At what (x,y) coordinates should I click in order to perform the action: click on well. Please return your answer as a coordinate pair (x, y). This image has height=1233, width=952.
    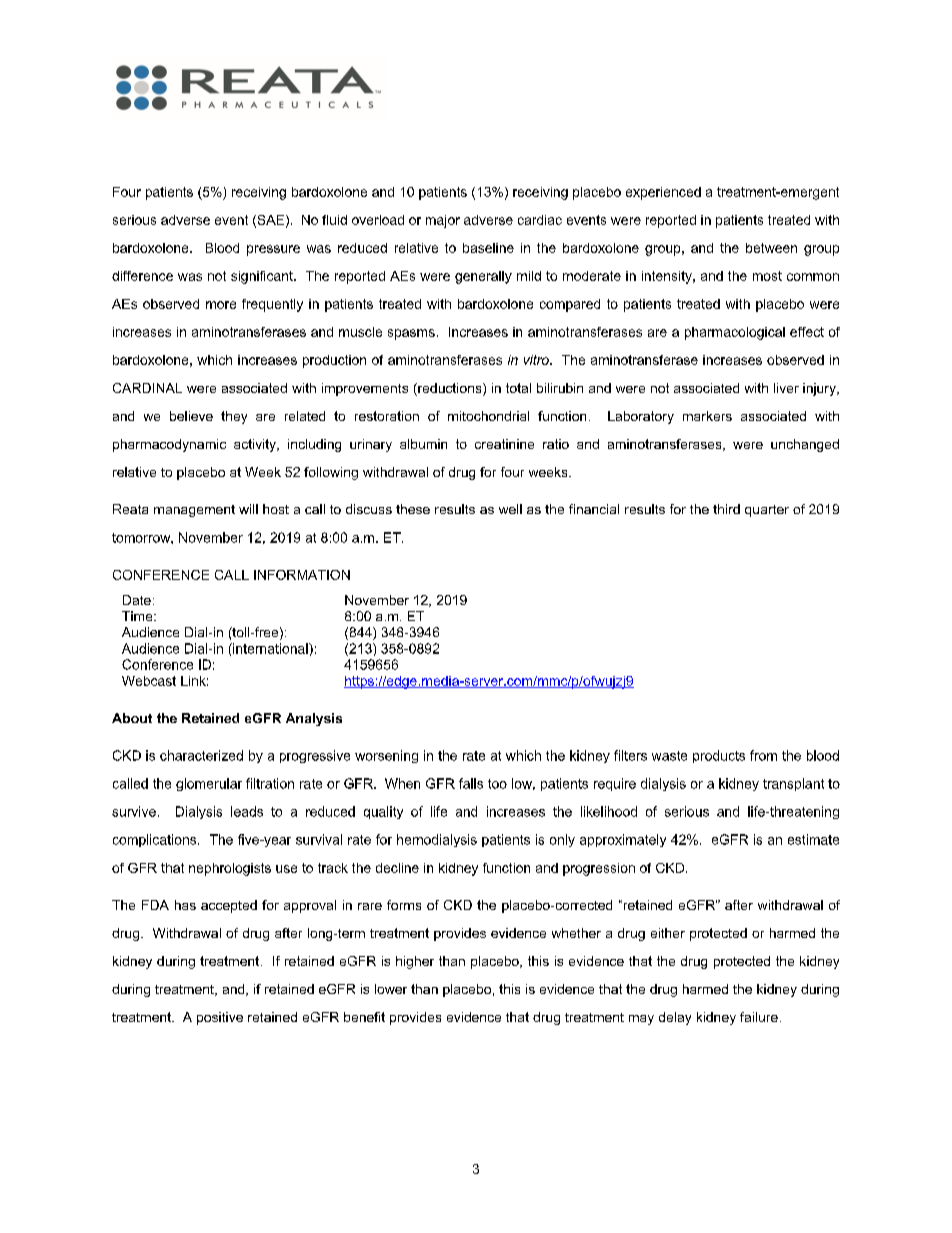
    Looking at the image, I should click on (510, 509).
